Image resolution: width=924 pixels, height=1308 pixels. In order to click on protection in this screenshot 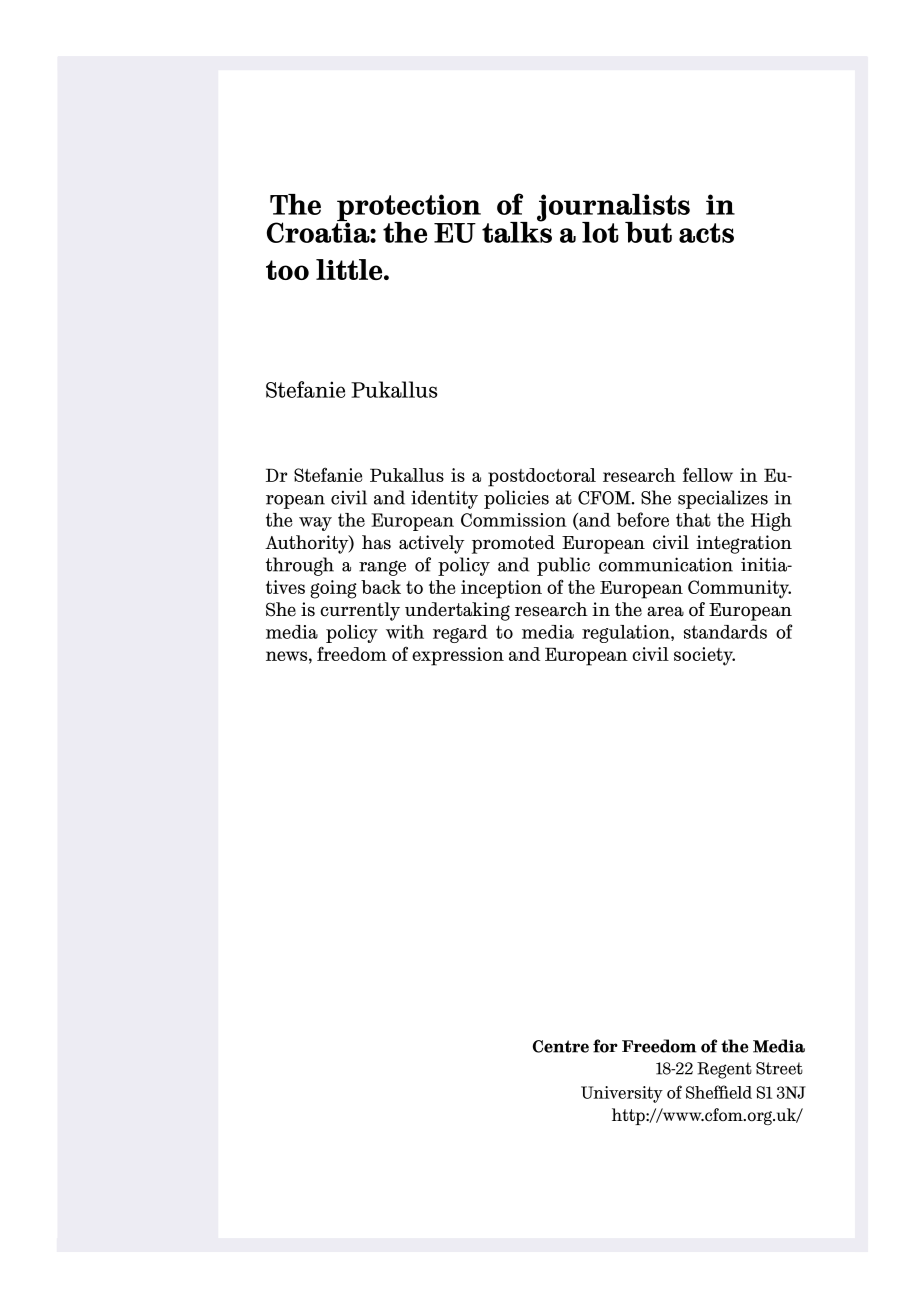, I will do `click(408, 209)`.
